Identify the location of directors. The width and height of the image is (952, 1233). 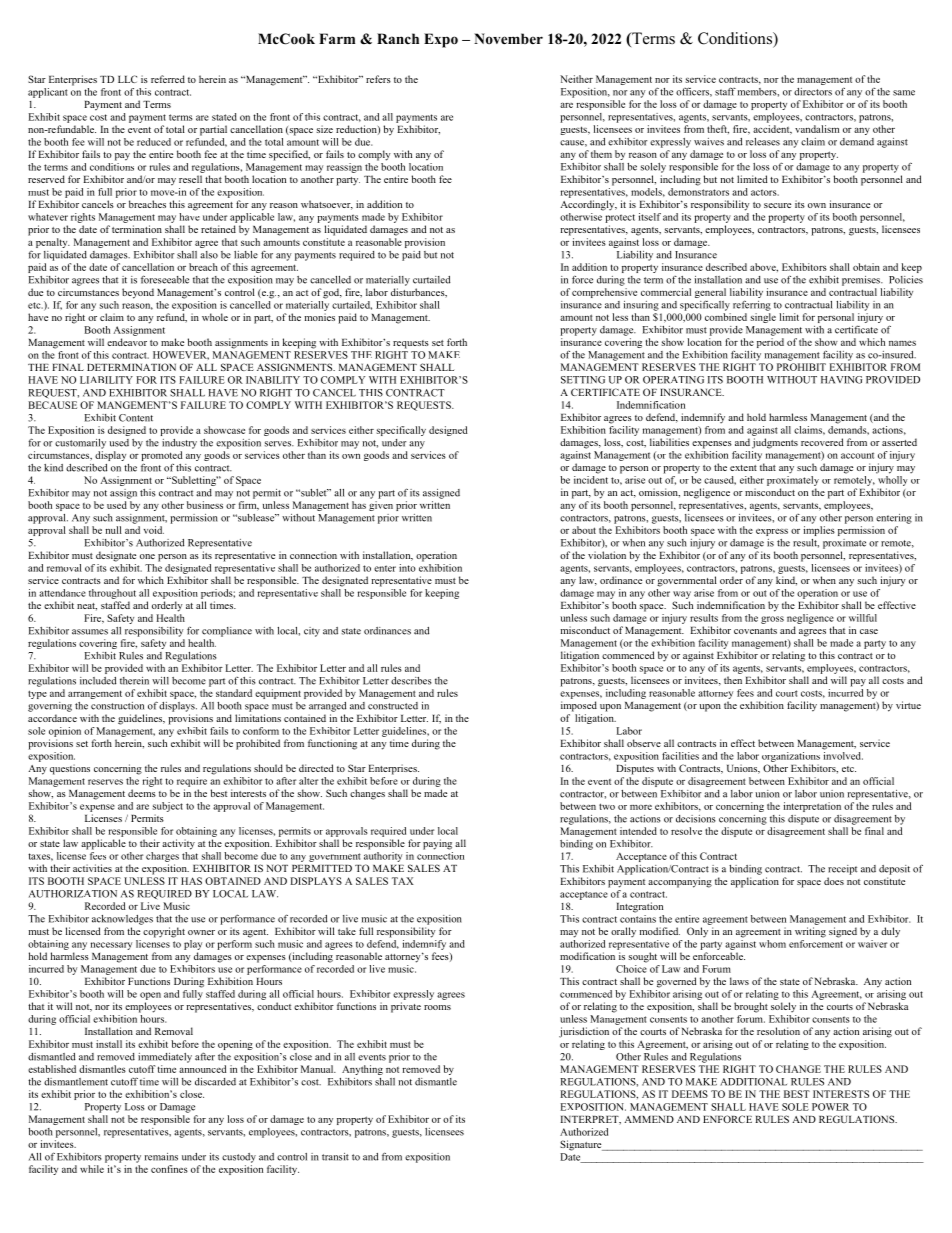
(813, 92).
